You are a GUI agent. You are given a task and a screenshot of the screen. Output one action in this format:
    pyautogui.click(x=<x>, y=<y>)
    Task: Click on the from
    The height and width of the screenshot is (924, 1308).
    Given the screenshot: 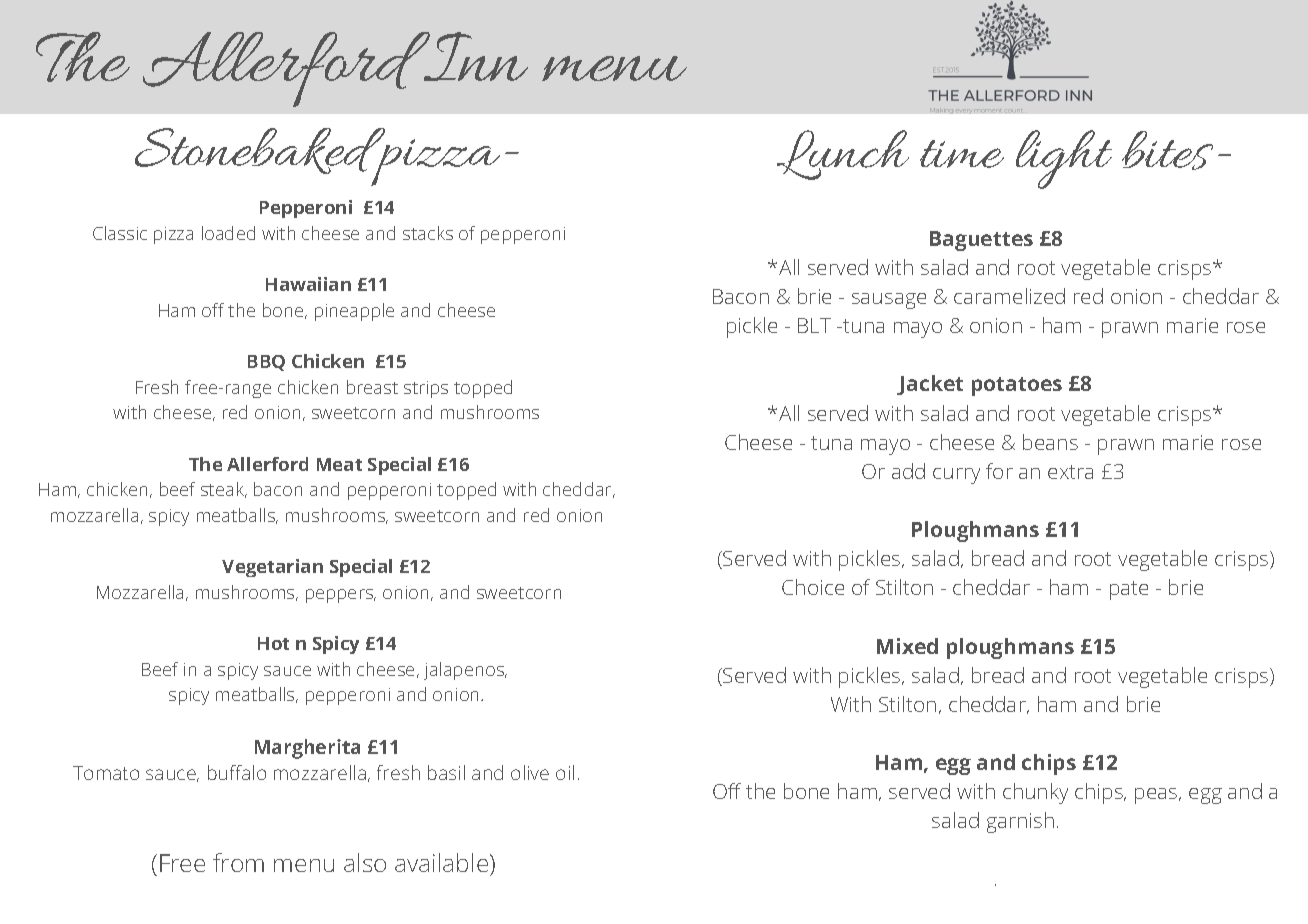 What is the action you would take?
    pyautogui.click(x=238, y=862)
